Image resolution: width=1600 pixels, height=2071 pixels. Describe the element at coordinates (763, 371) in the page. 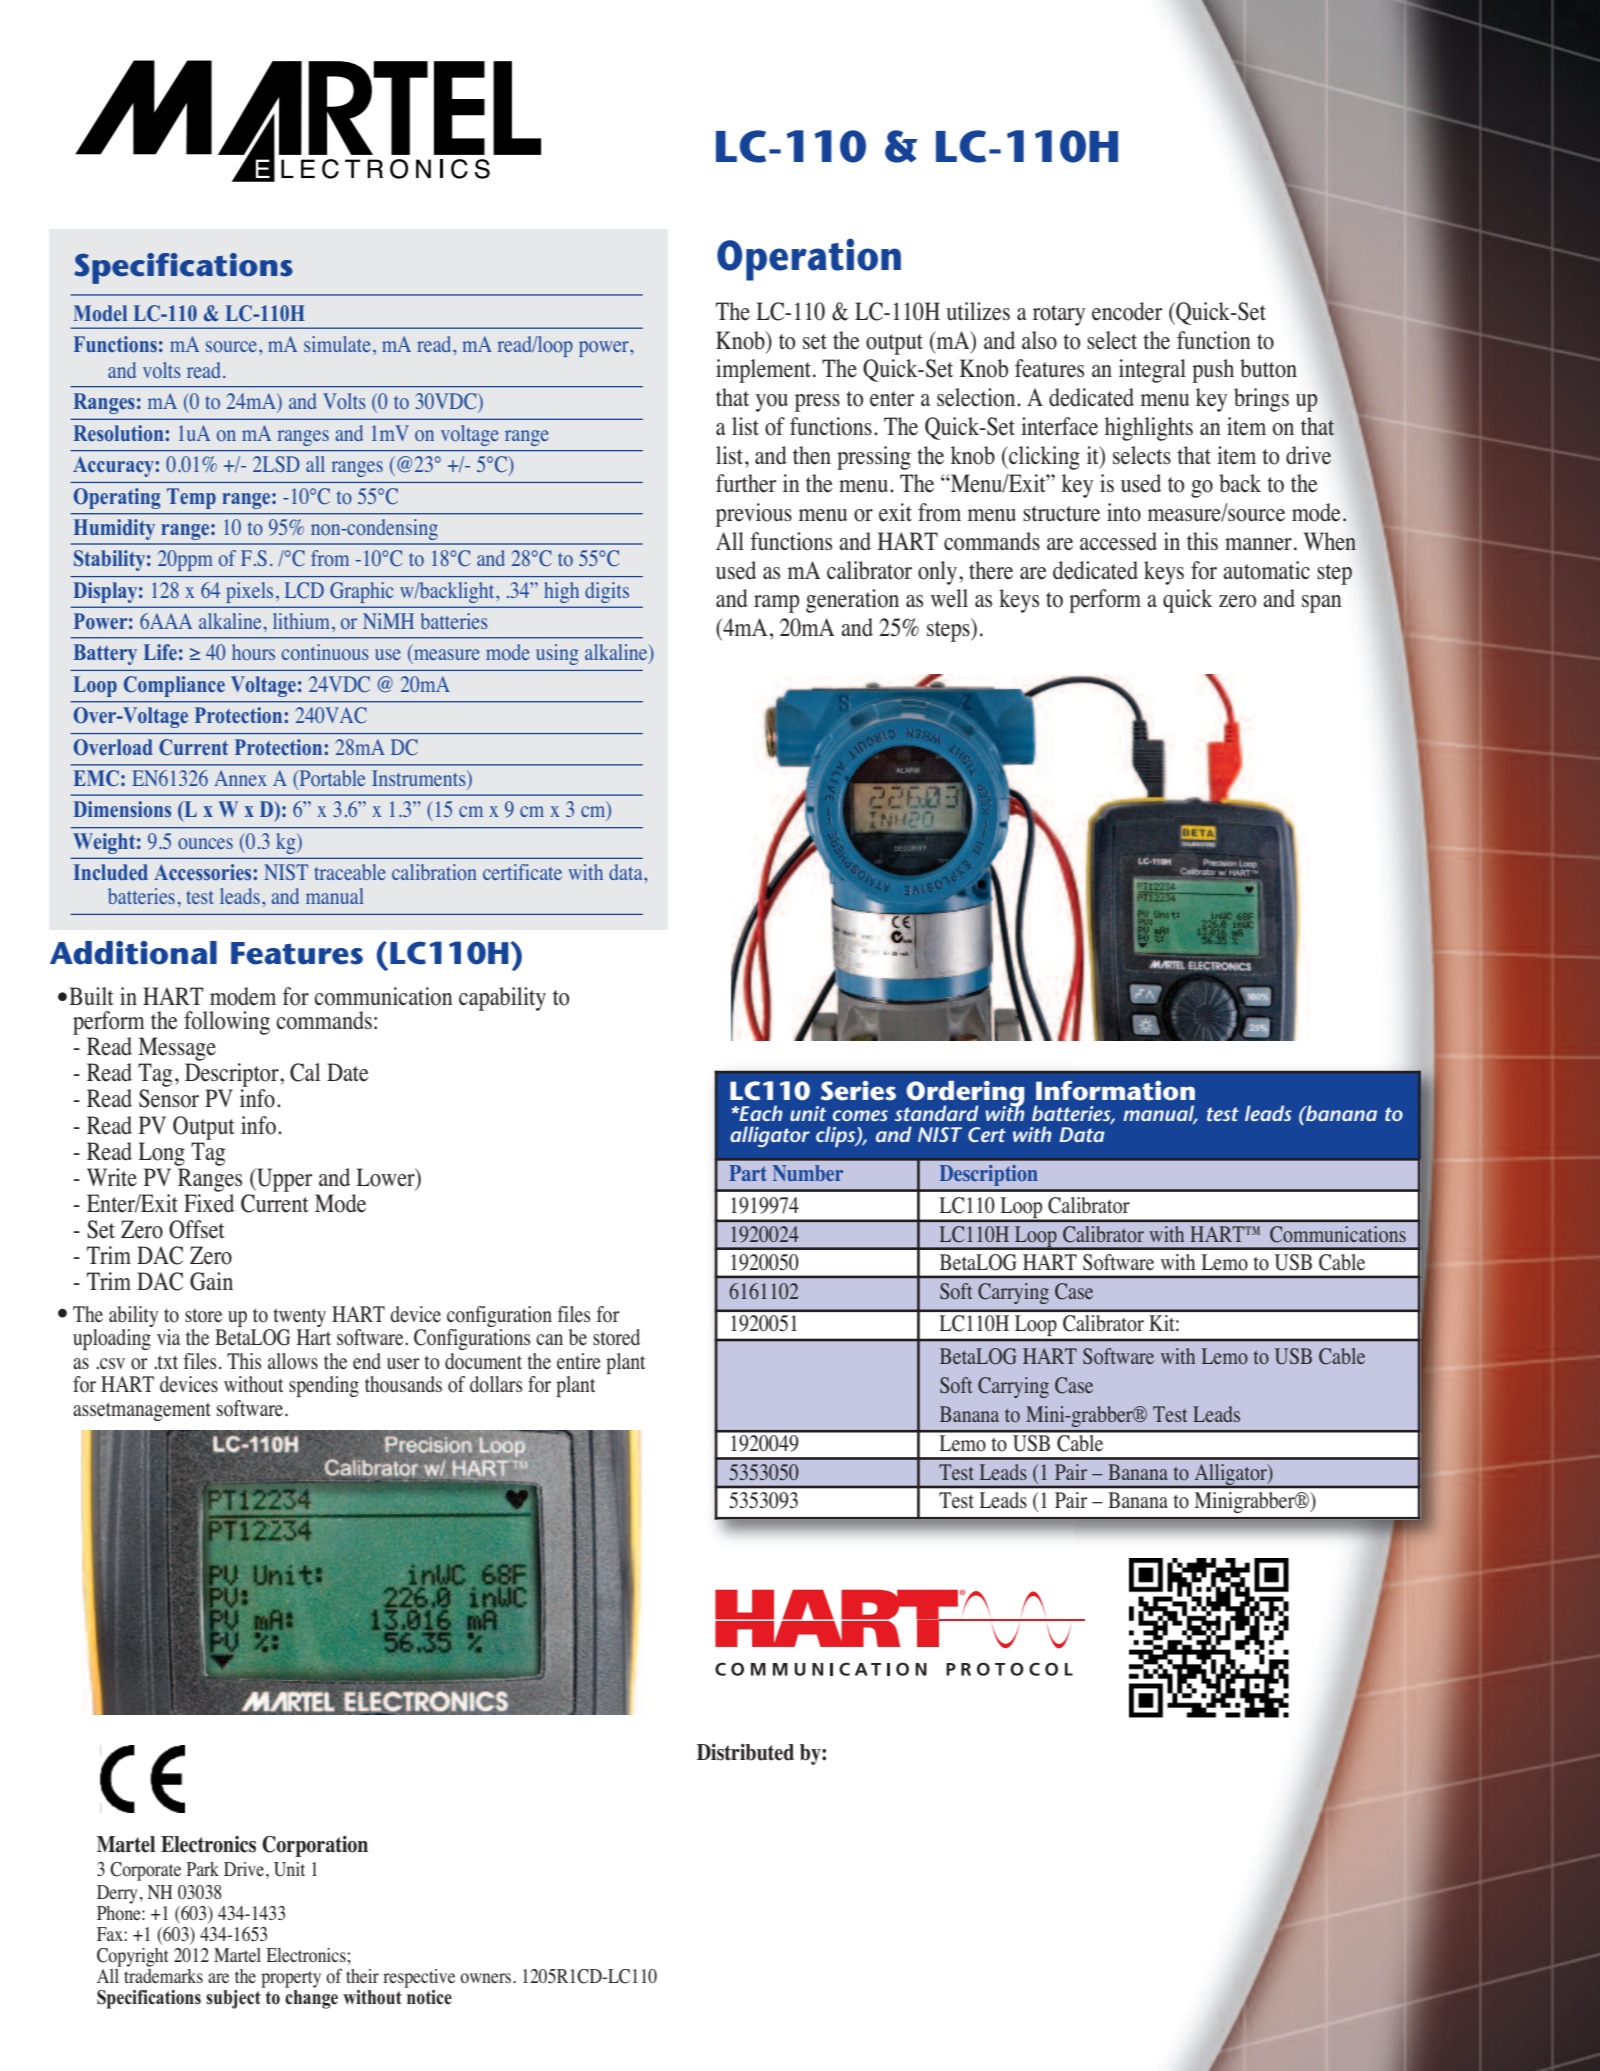

I see `implement` at that location.
